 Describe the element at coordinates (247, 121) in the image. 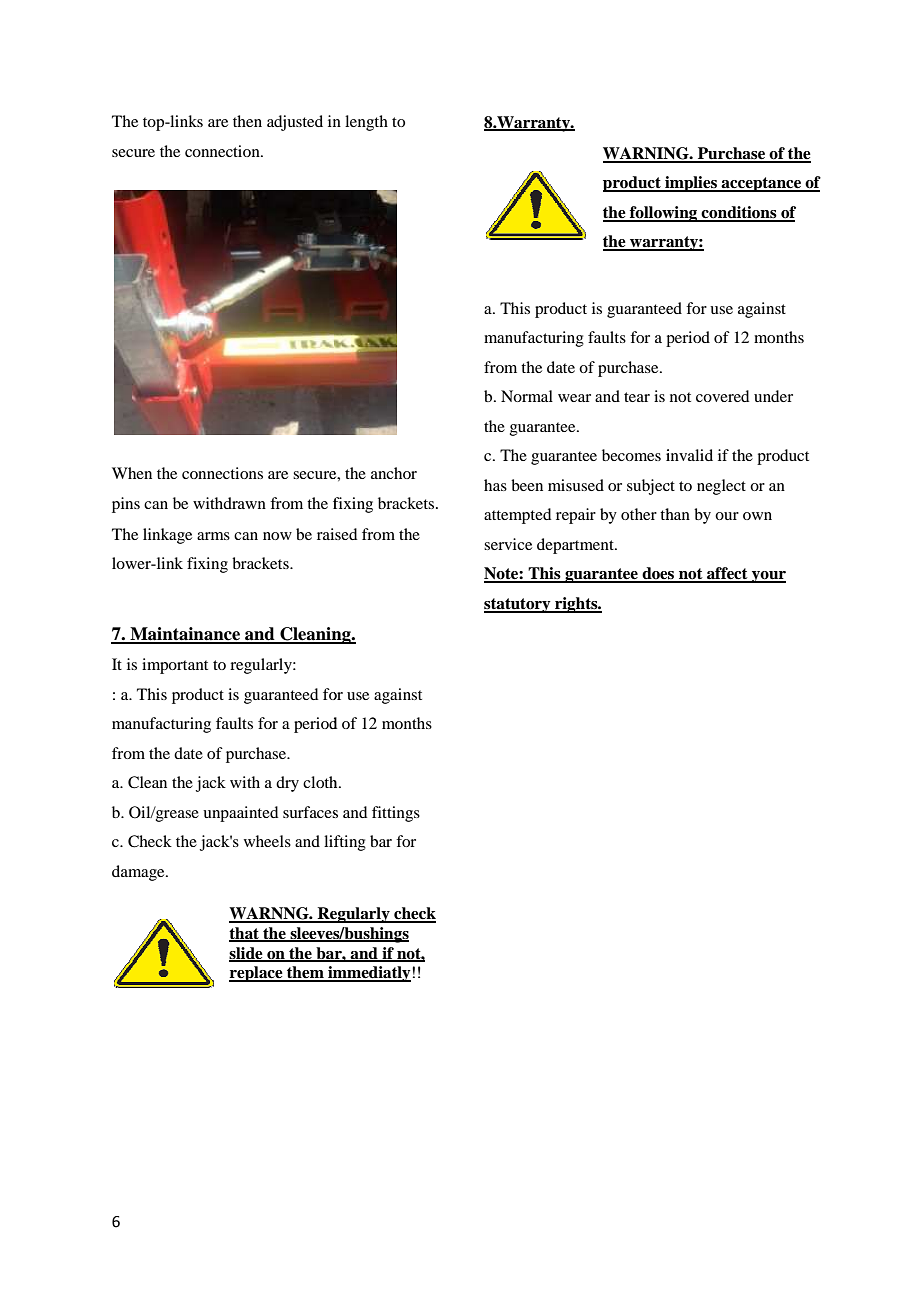

I see `then` at that location.
